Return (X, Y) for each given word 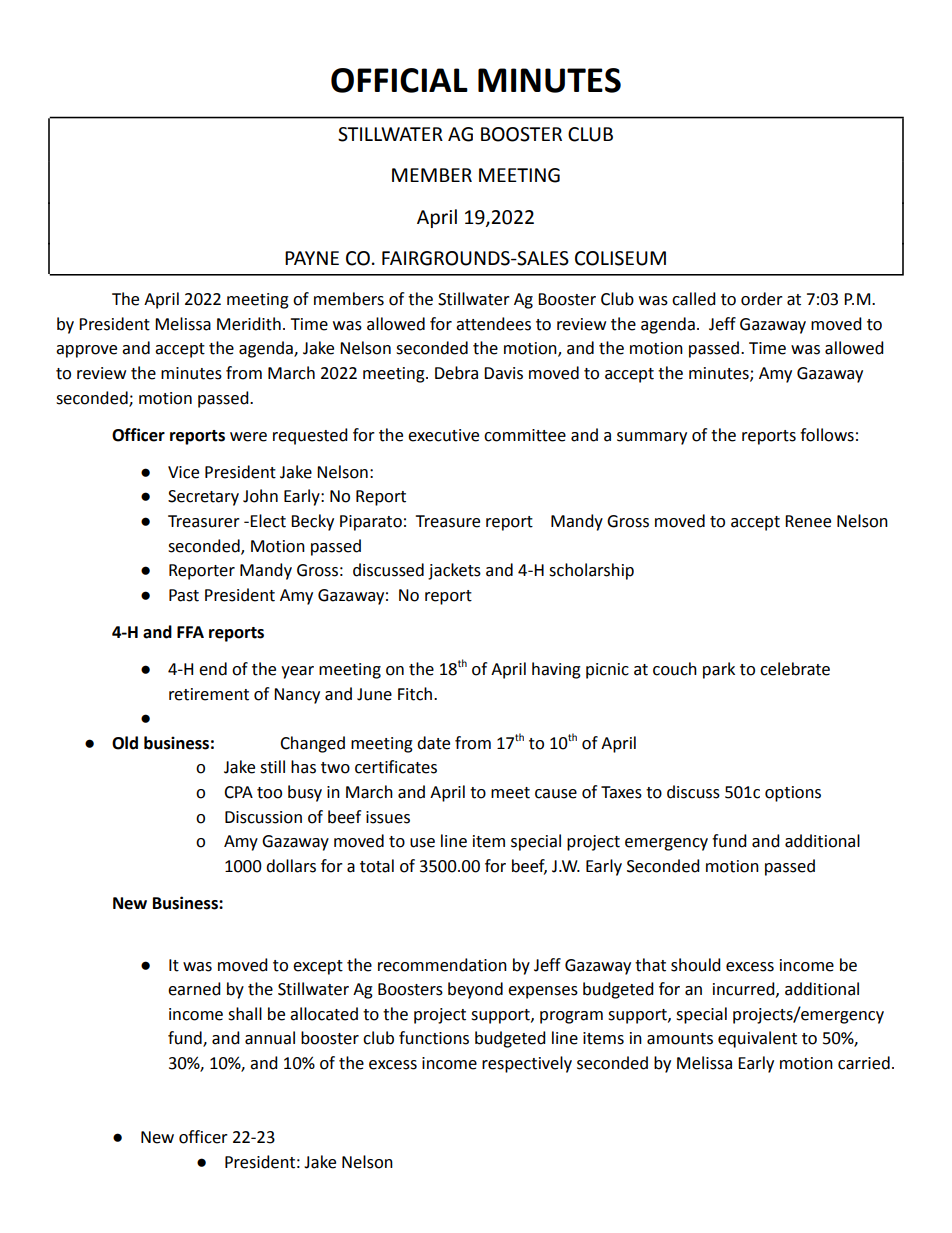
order (762, 299)
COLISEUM (620, 258)
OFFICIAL (399, 80)
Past (184, 595)
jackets (454, 571)
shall (245, 1014)
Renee (808, 521)
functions (434, 1038)
